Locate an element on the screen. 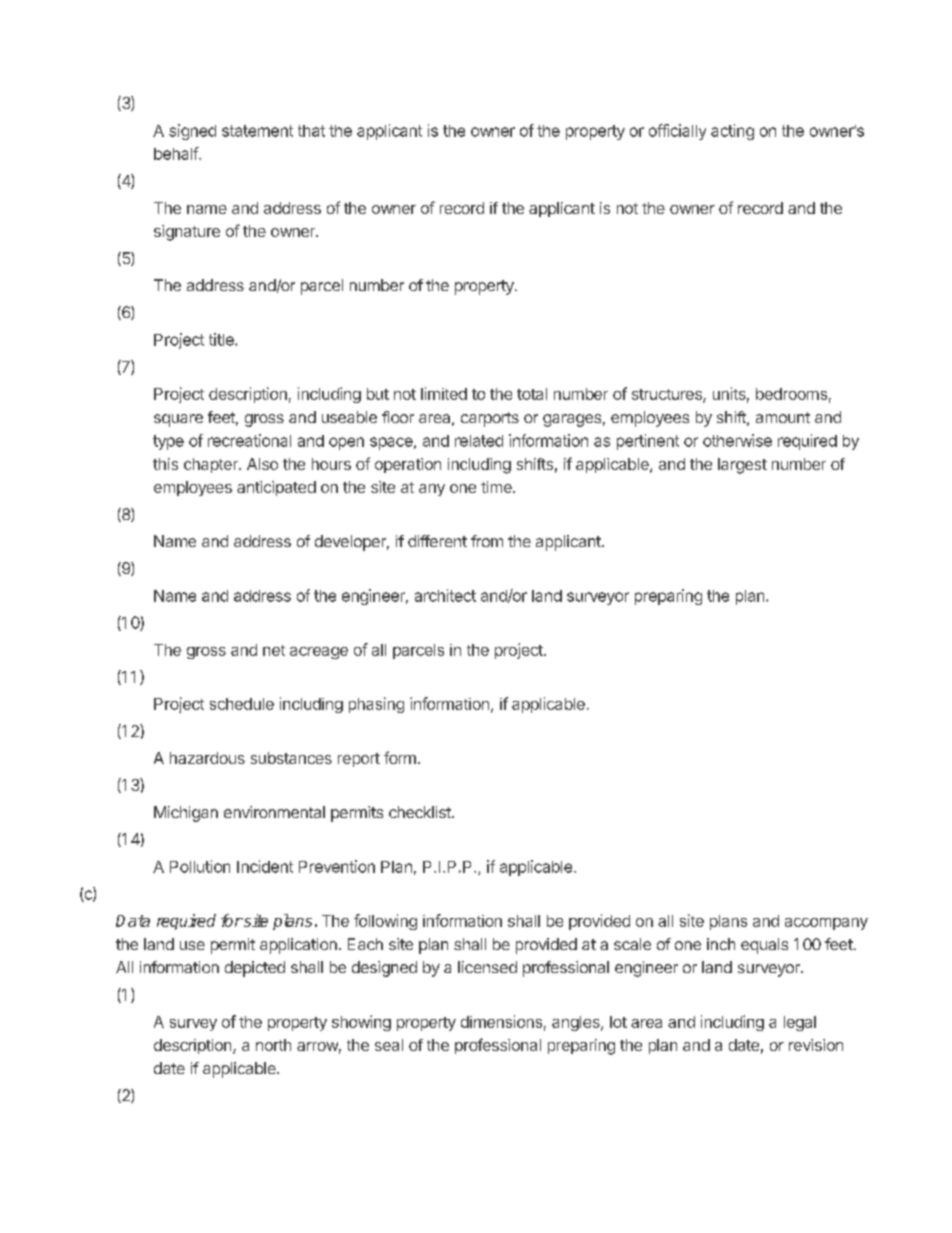 The width and height of the screenshot is (952, 1233). that is located at coordinates (311, 131).
